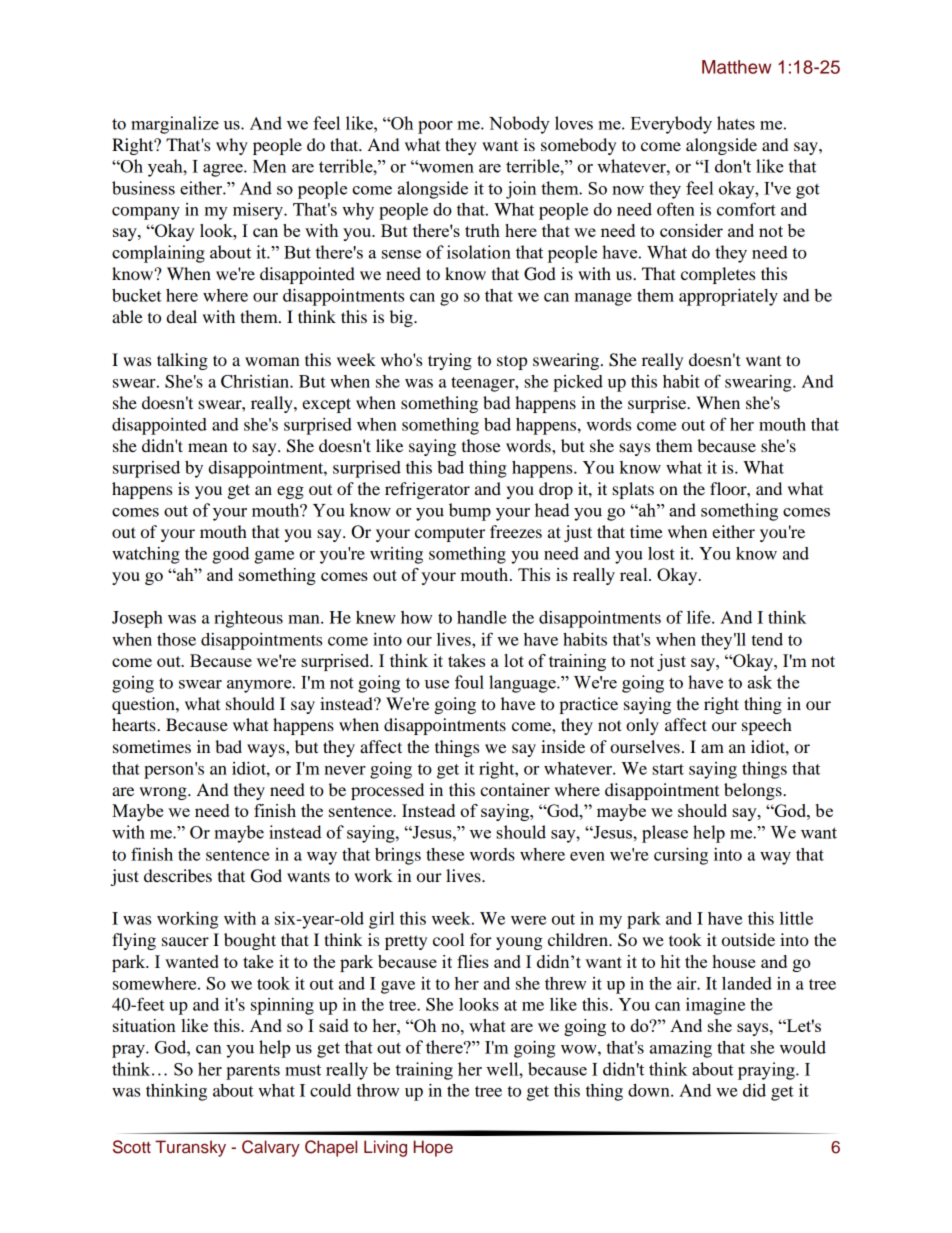 The width and height of the page is (952, 1233). What do you see at coordinates (427, 490) in the page?
I see `refrigerator` at bounding box center [427, 490].
